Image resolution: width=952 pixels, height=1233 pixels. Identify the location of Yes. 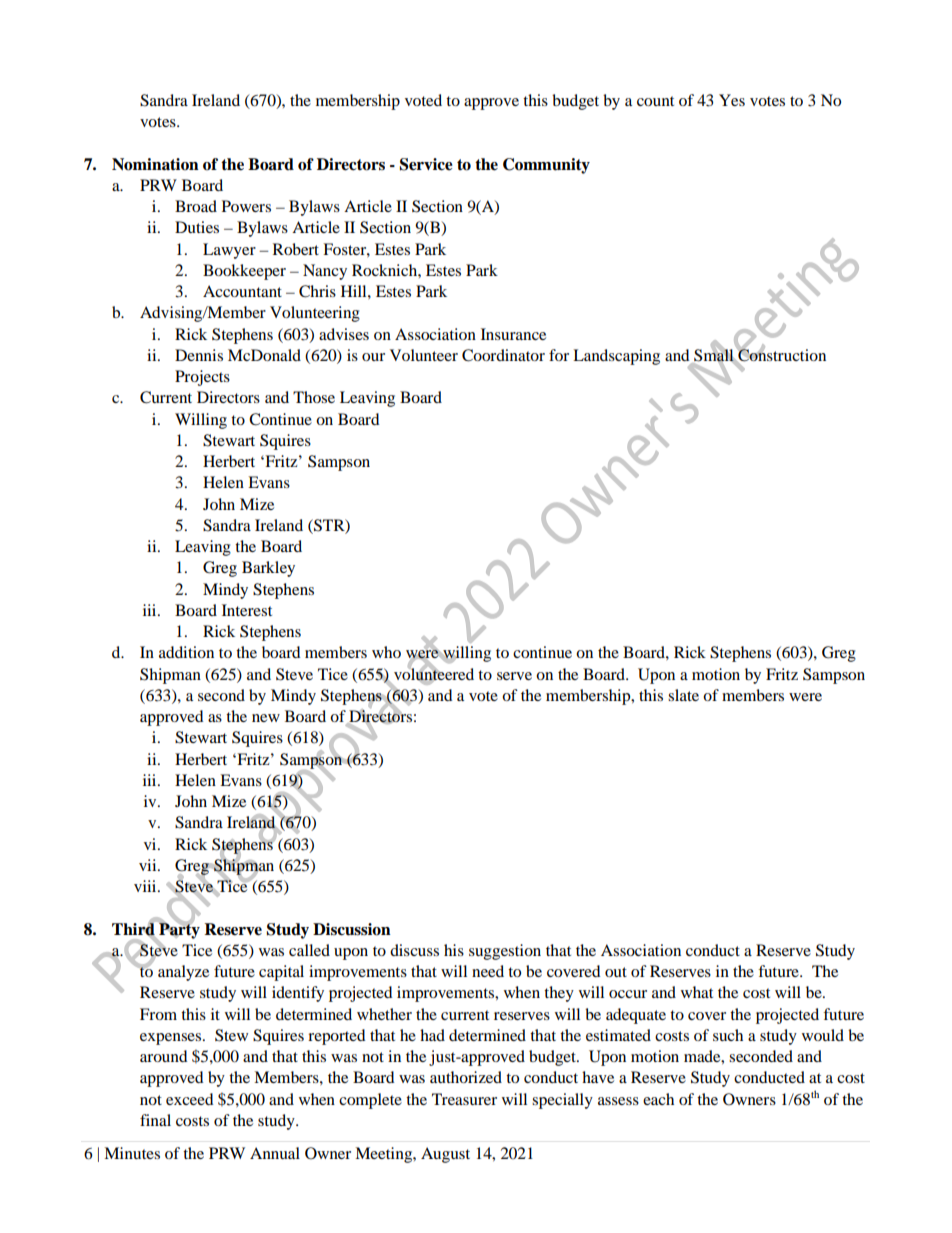
(732, 100).
